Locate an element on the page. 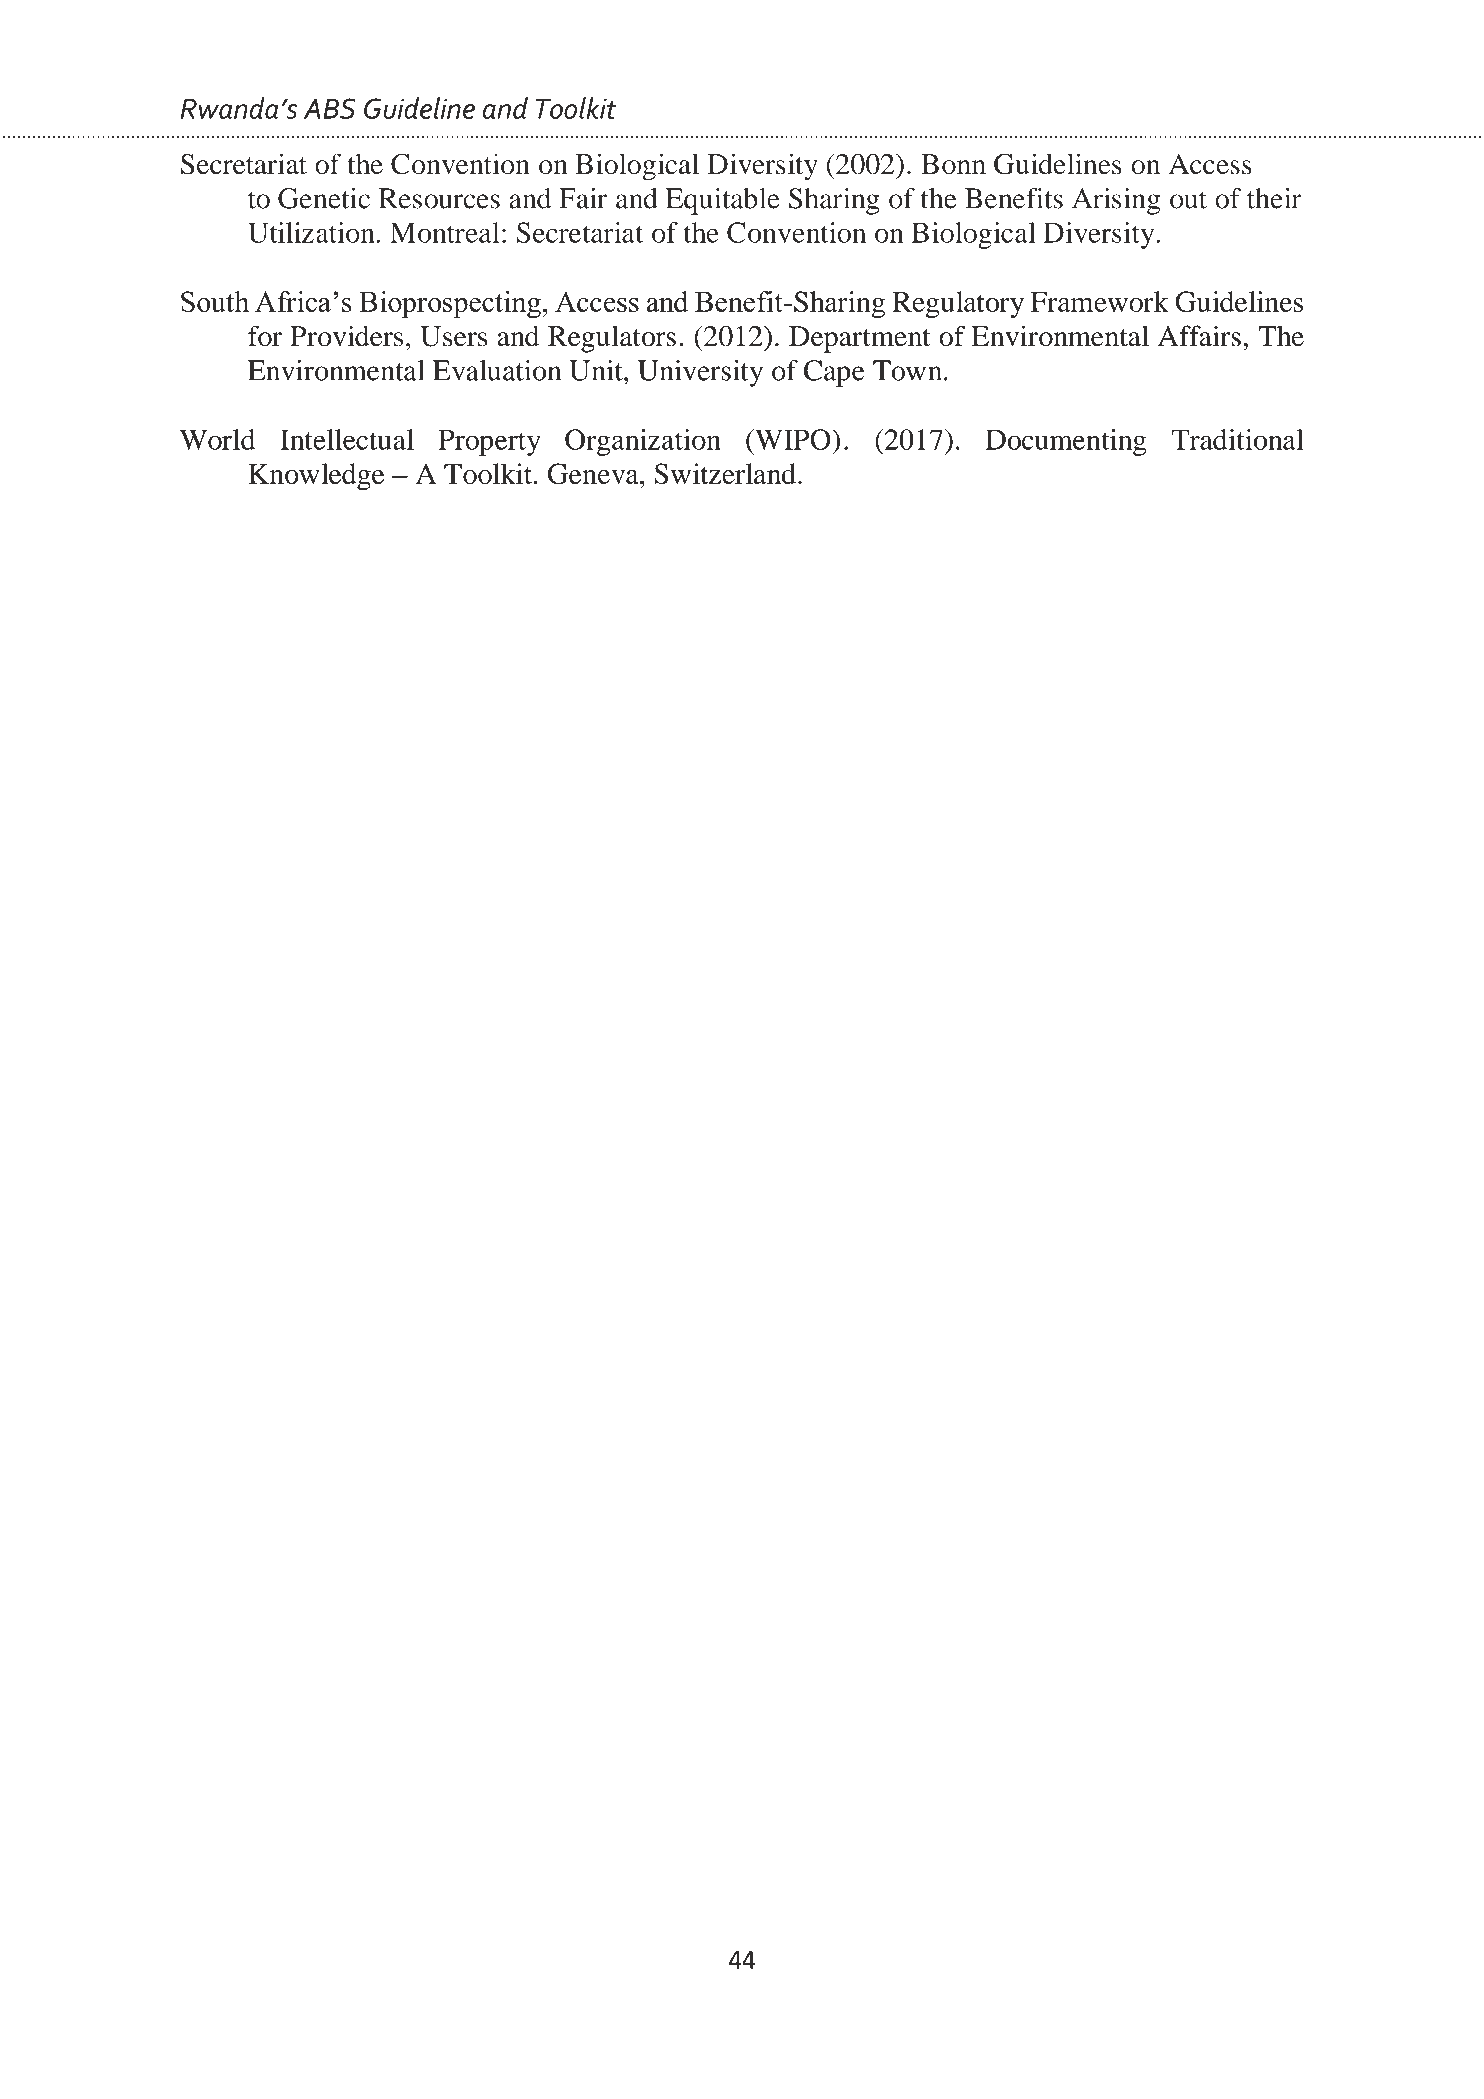 This document has height=2099, width=1484. Arising is located at coordinates (1116, 201).
